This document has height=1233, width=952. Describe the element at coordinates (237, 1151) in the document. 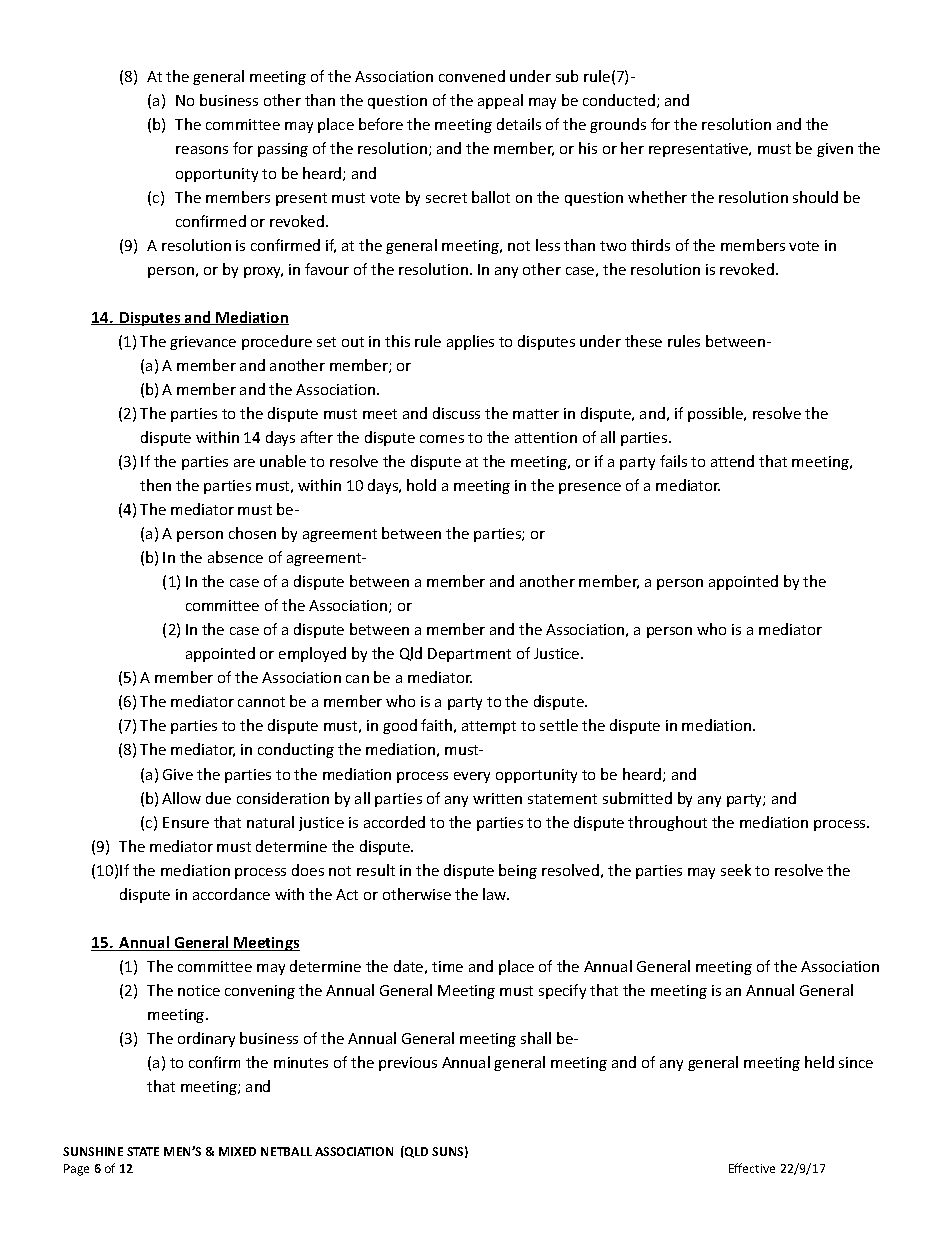

I see `MIXED` at that location.
